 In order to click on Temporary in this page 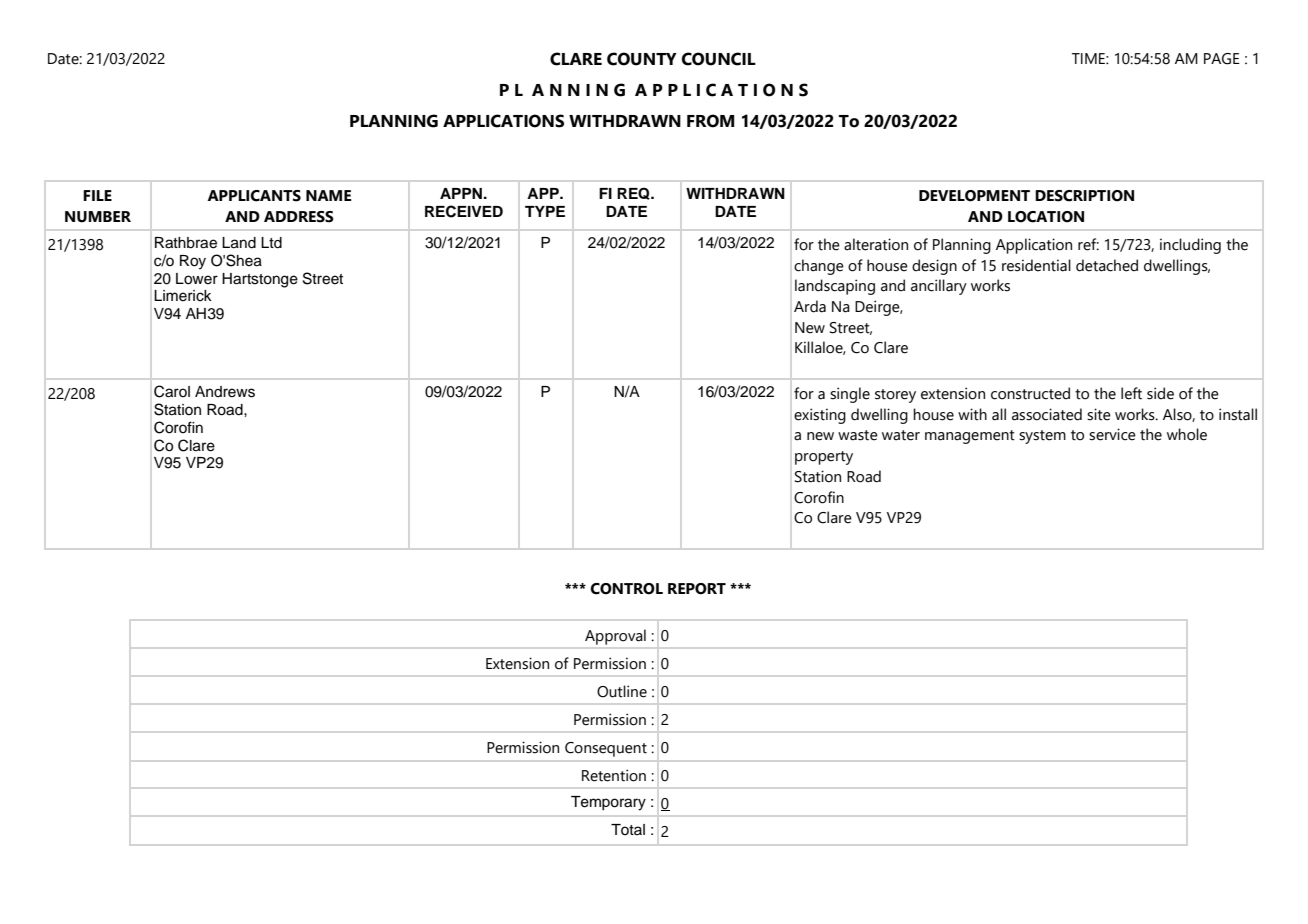, I will do `click(608, 803)`.
